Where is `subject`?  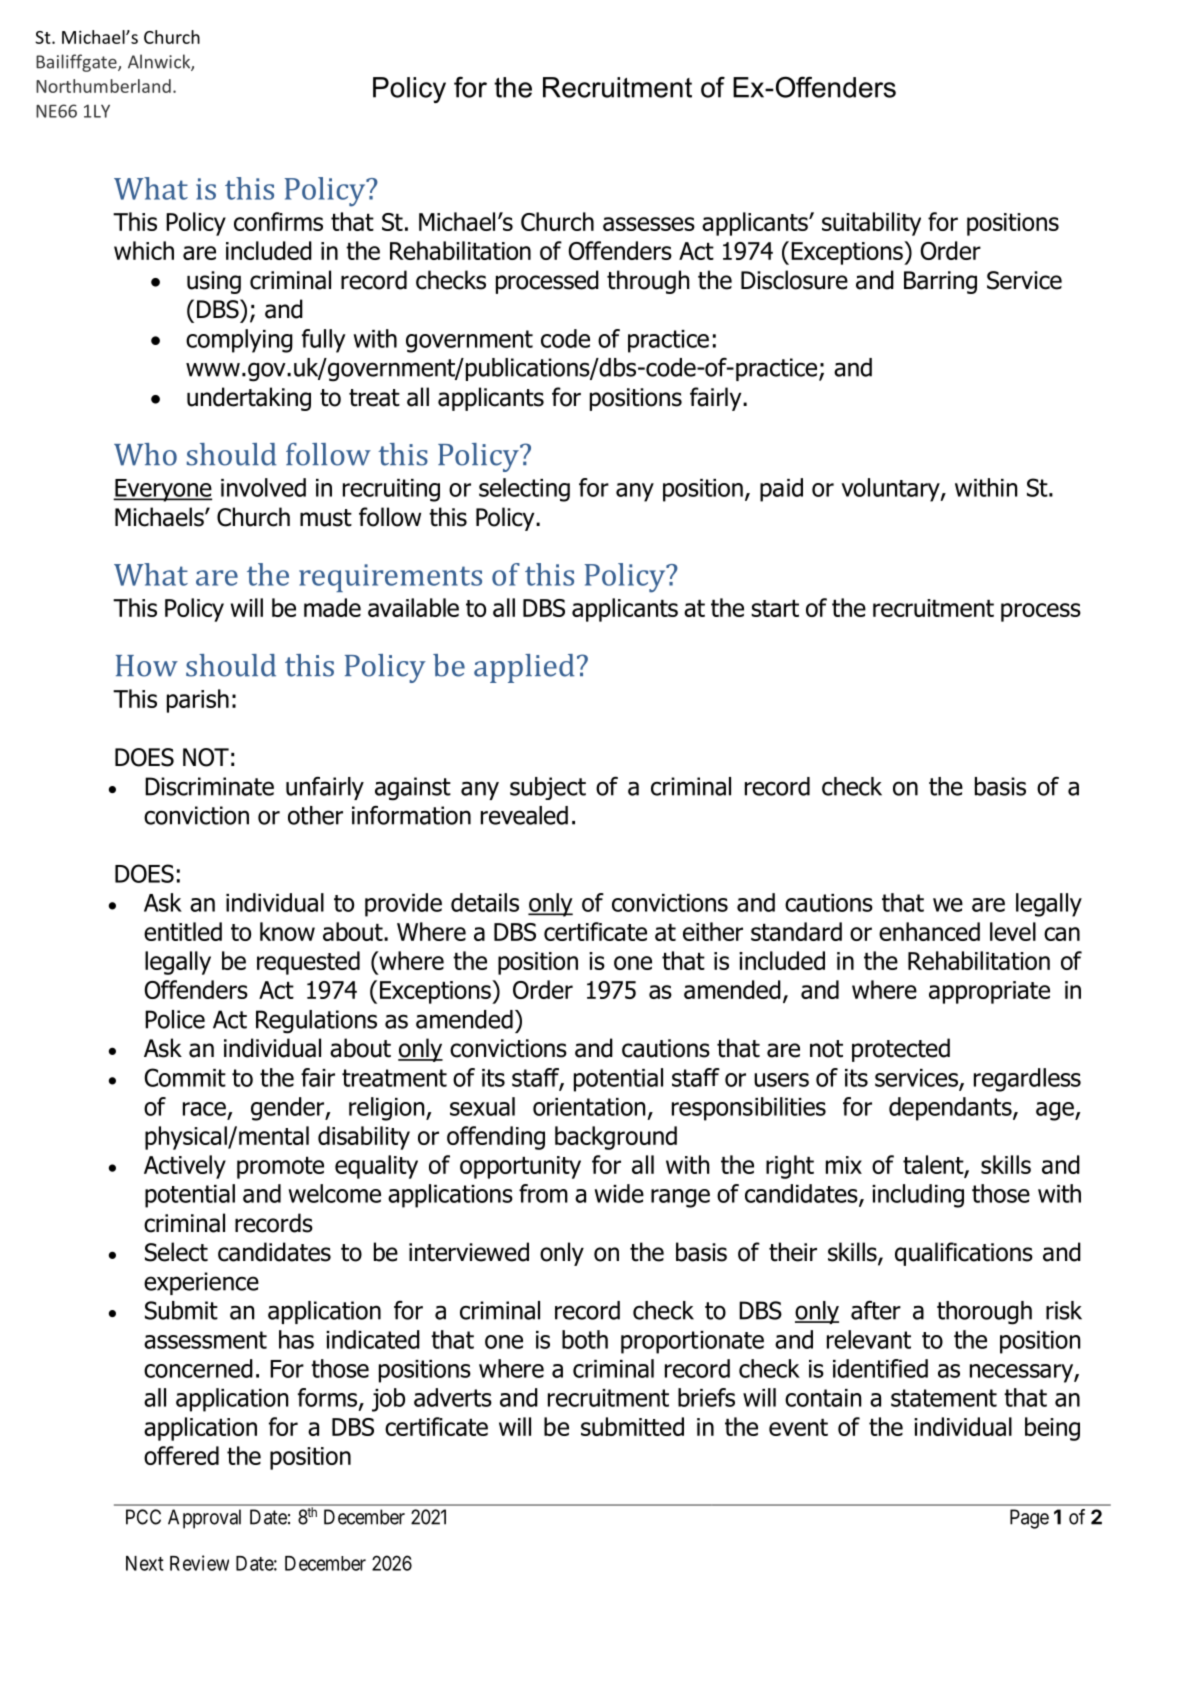
subject is located at coordinates (548, 788).
